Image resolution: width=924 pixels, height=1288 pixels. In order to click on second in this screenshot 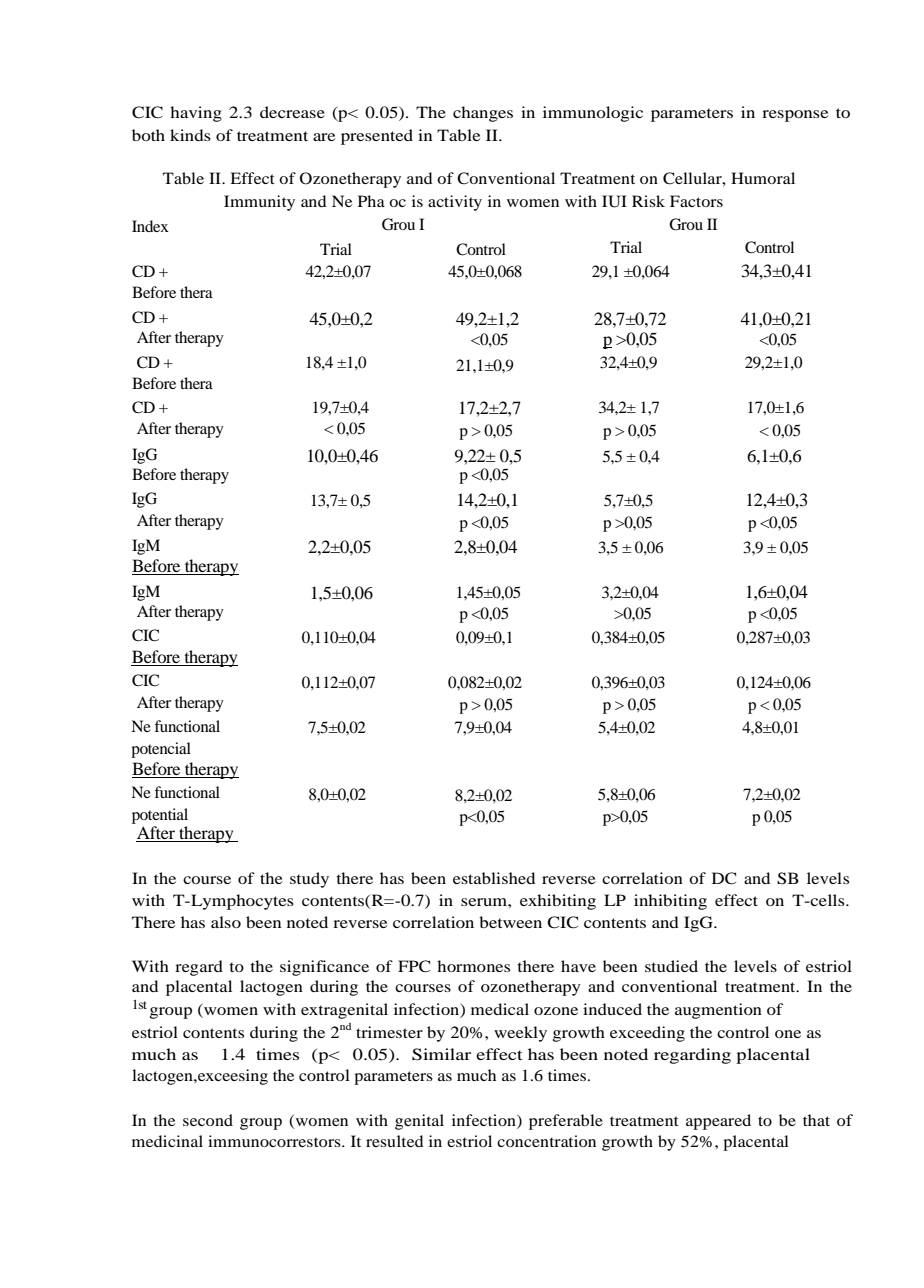, I will do `click(208, 1120)`.
